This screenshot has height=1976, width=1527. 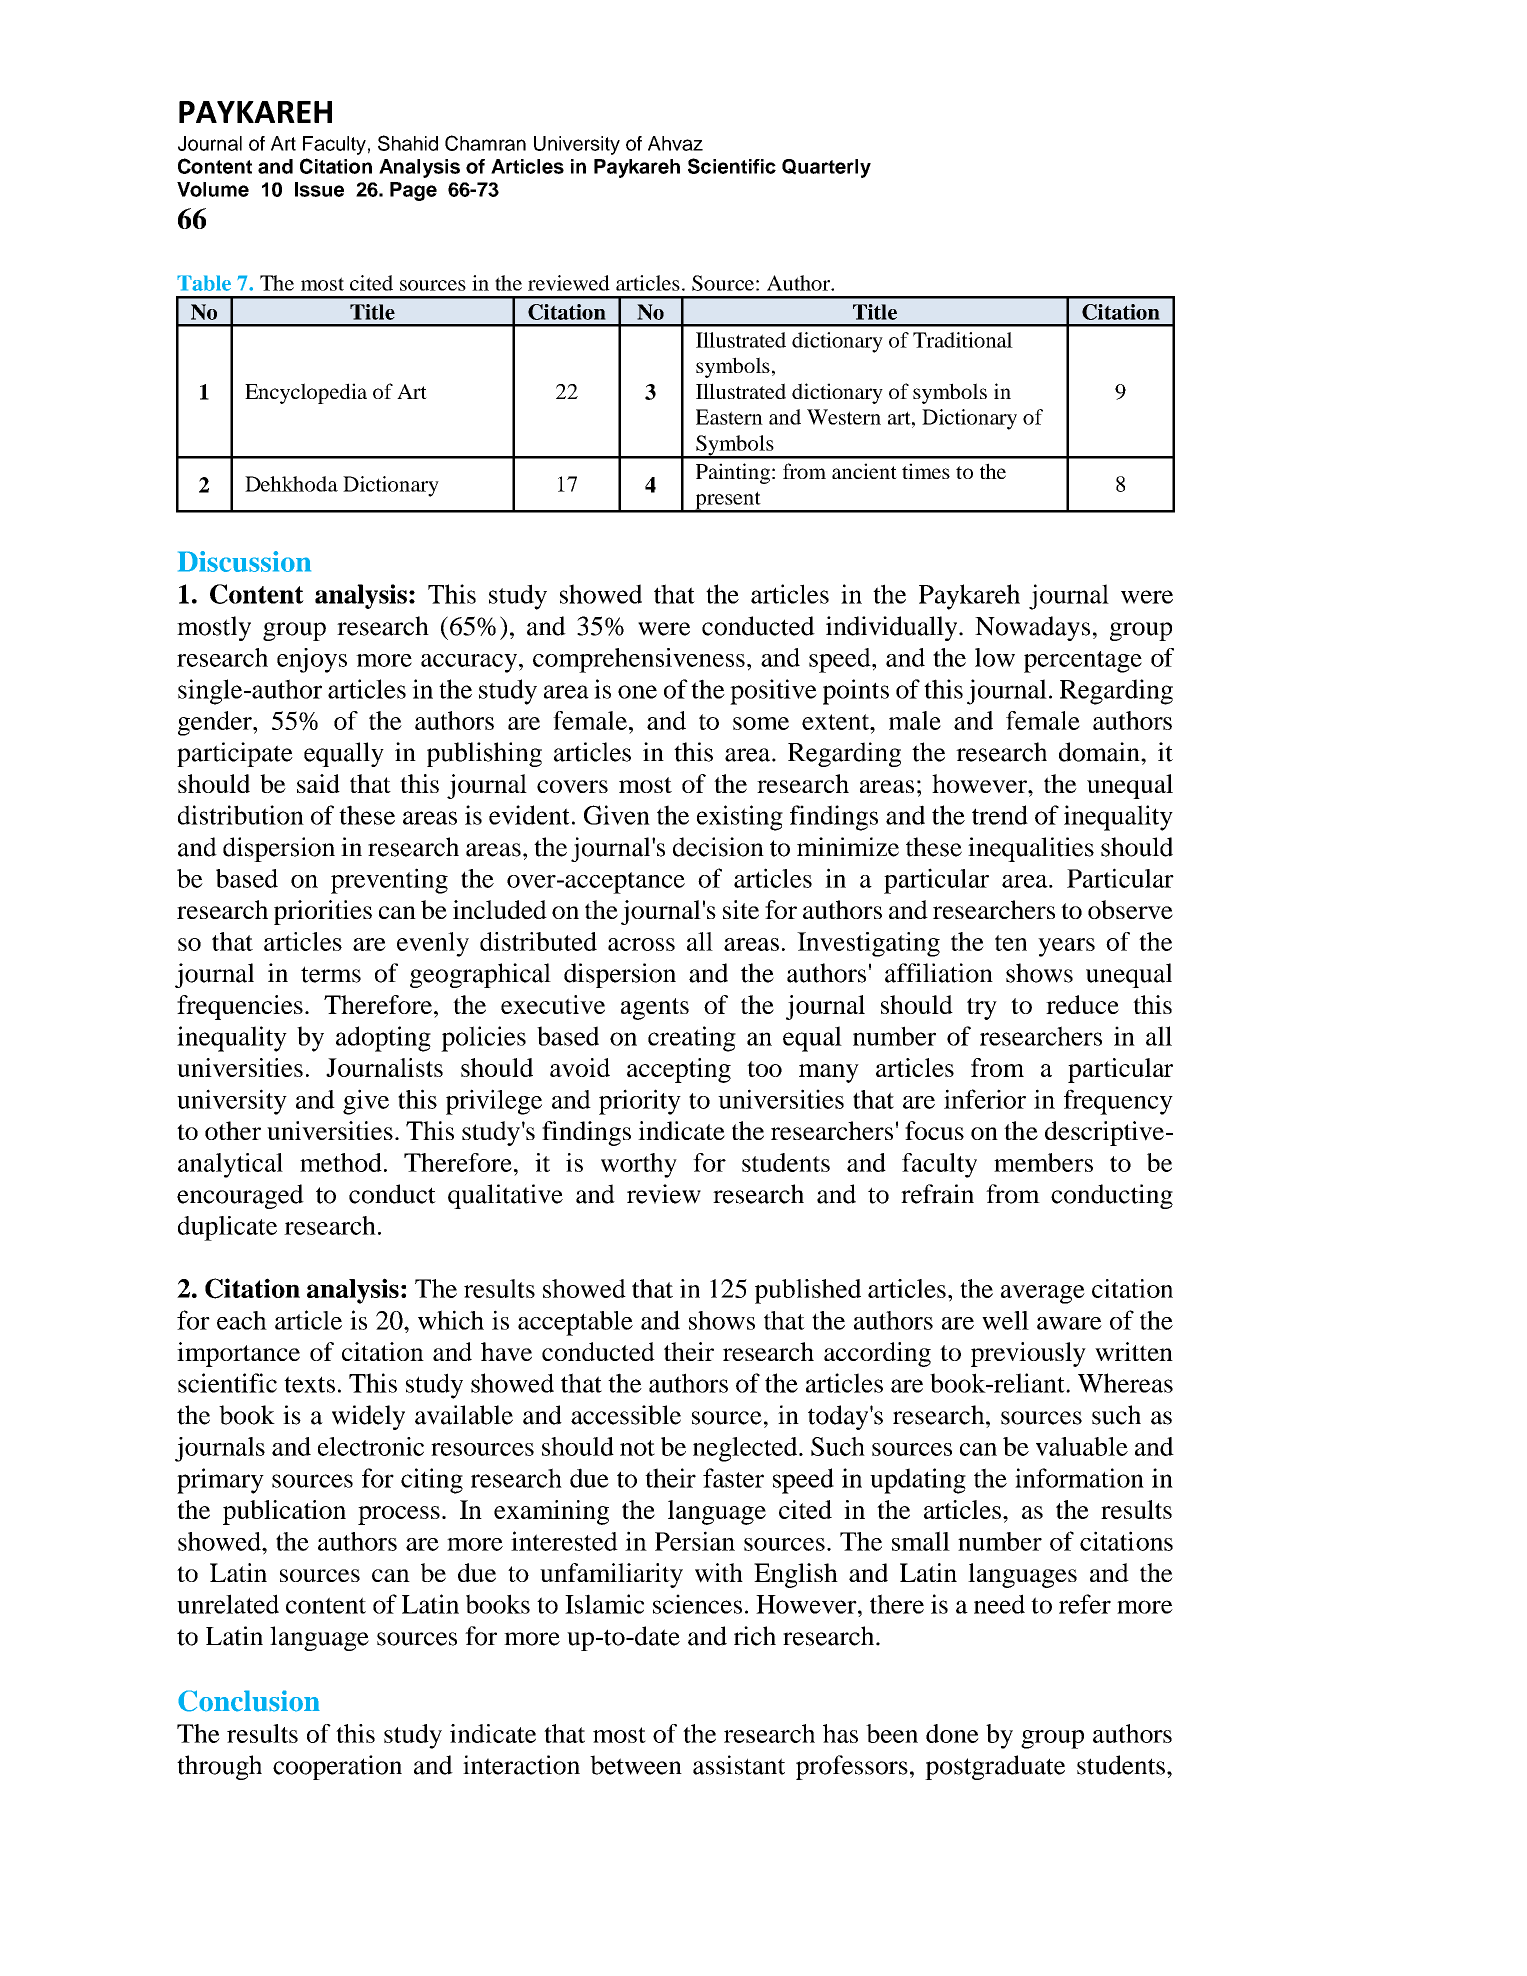 What do you see at coordinates (319, 189) in the screenshot?
I see `Issue` at bounding box center [319, 189].
